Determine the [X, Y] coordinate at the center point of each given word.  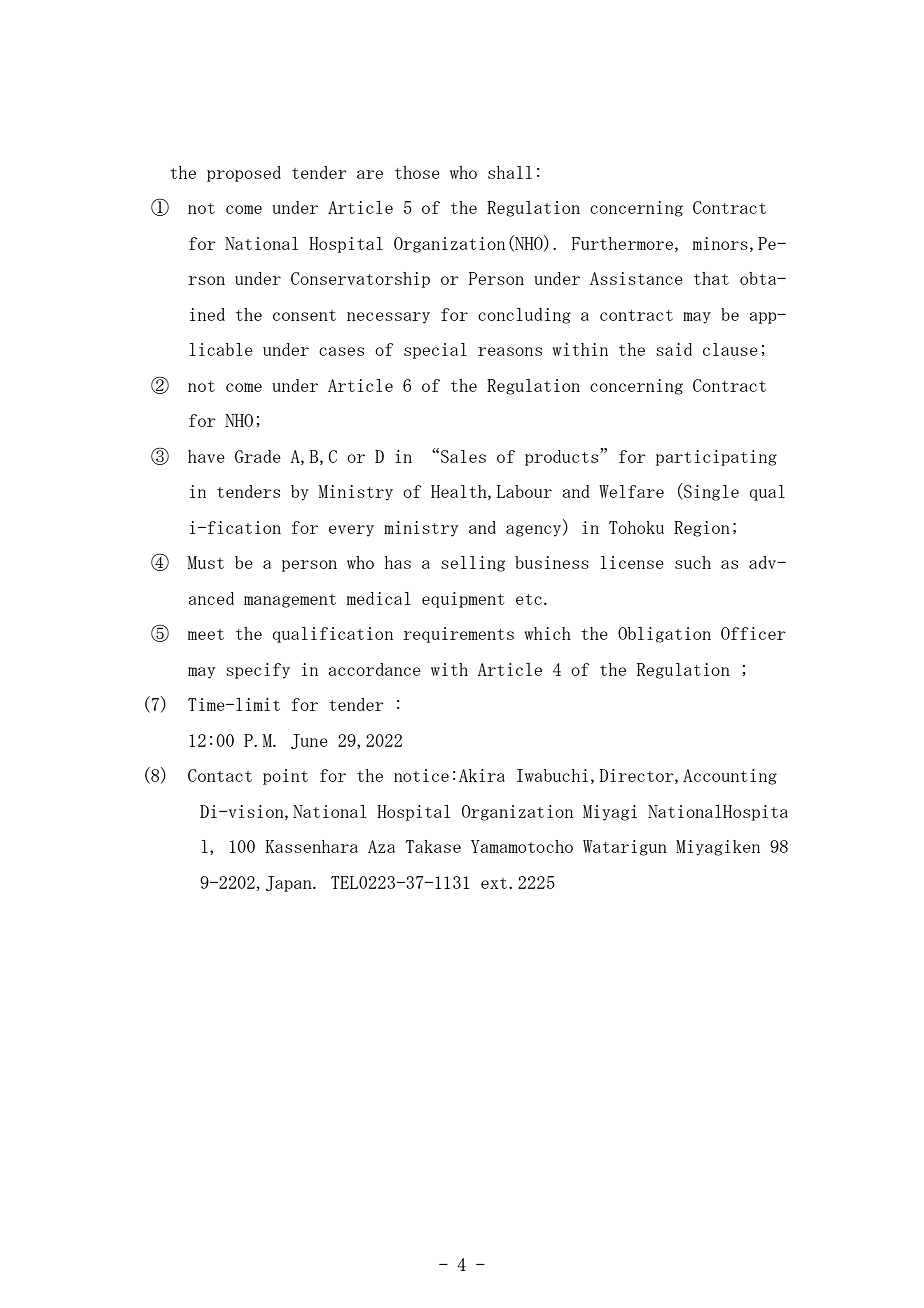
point [285, 777]
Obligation [664, 635]
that [711, 278]
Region [702, 529]
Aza [381, 846]
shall [510, 172]
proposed [244, 174]
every [351, 531]
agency [535, 531]
